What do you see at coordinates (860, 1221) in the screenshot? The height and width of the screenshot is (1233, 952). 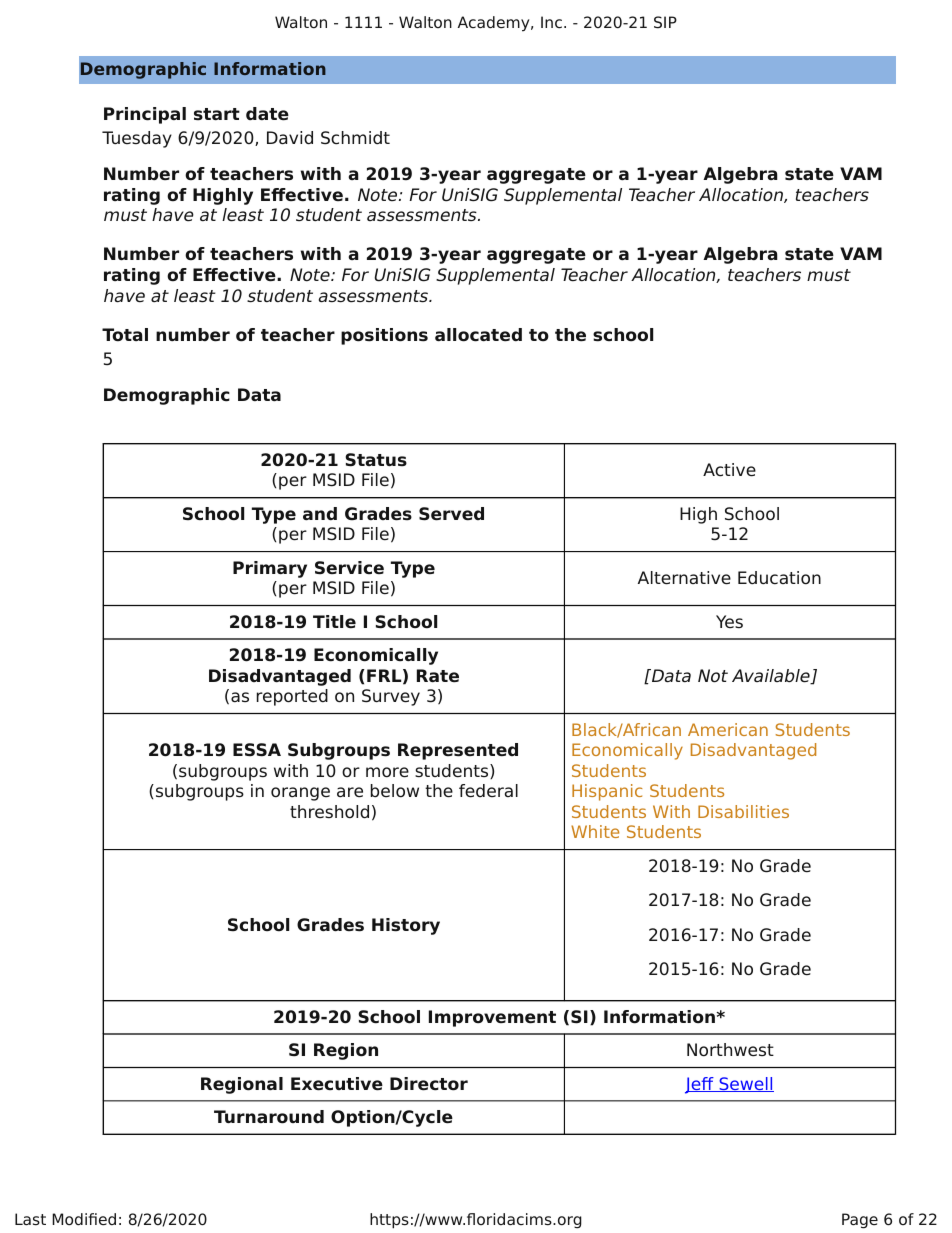 I see `Page` at bounding box center [860, 1221].
